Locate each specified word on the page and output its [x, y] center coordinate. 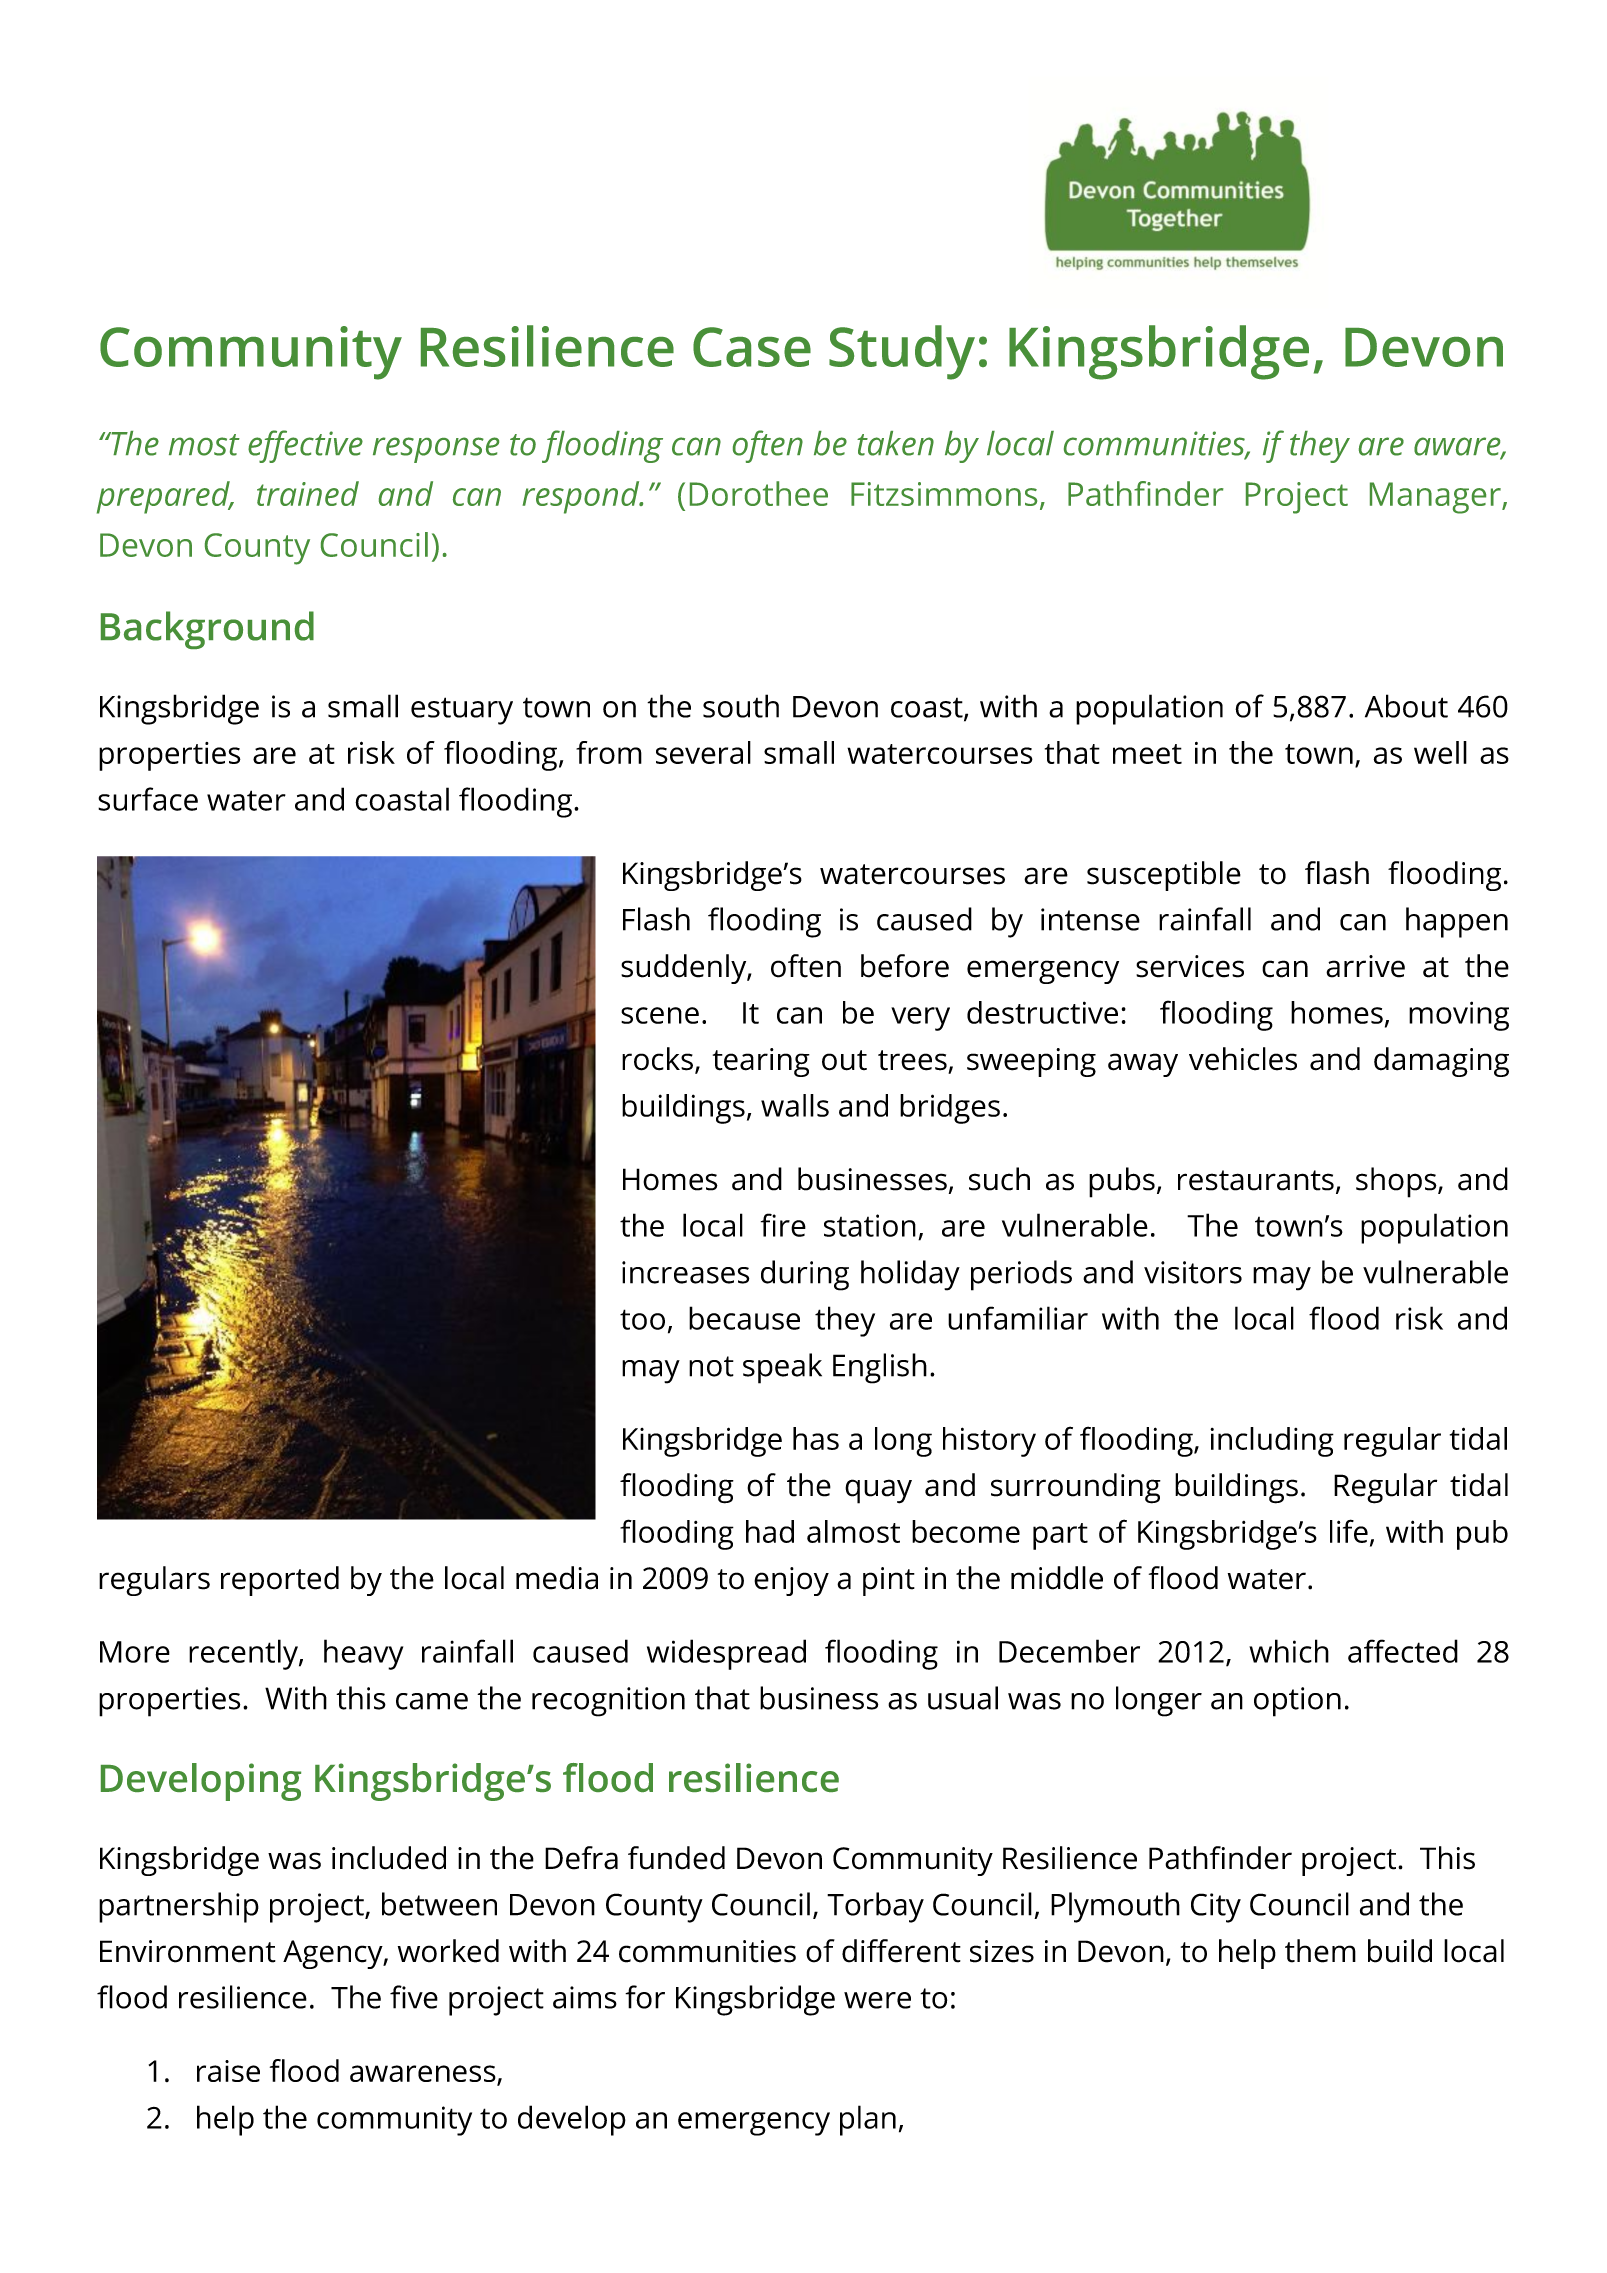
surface [148, 799]
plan [868, 2120]
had [770, 1531]
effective [305, 446]
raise [228, 2071]
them [1320, 1951]
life [1349, 1531]
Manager [1436, 498]
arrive [1365, 966]
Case [752, 347]
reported [280, 1581]
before [905, 966]
